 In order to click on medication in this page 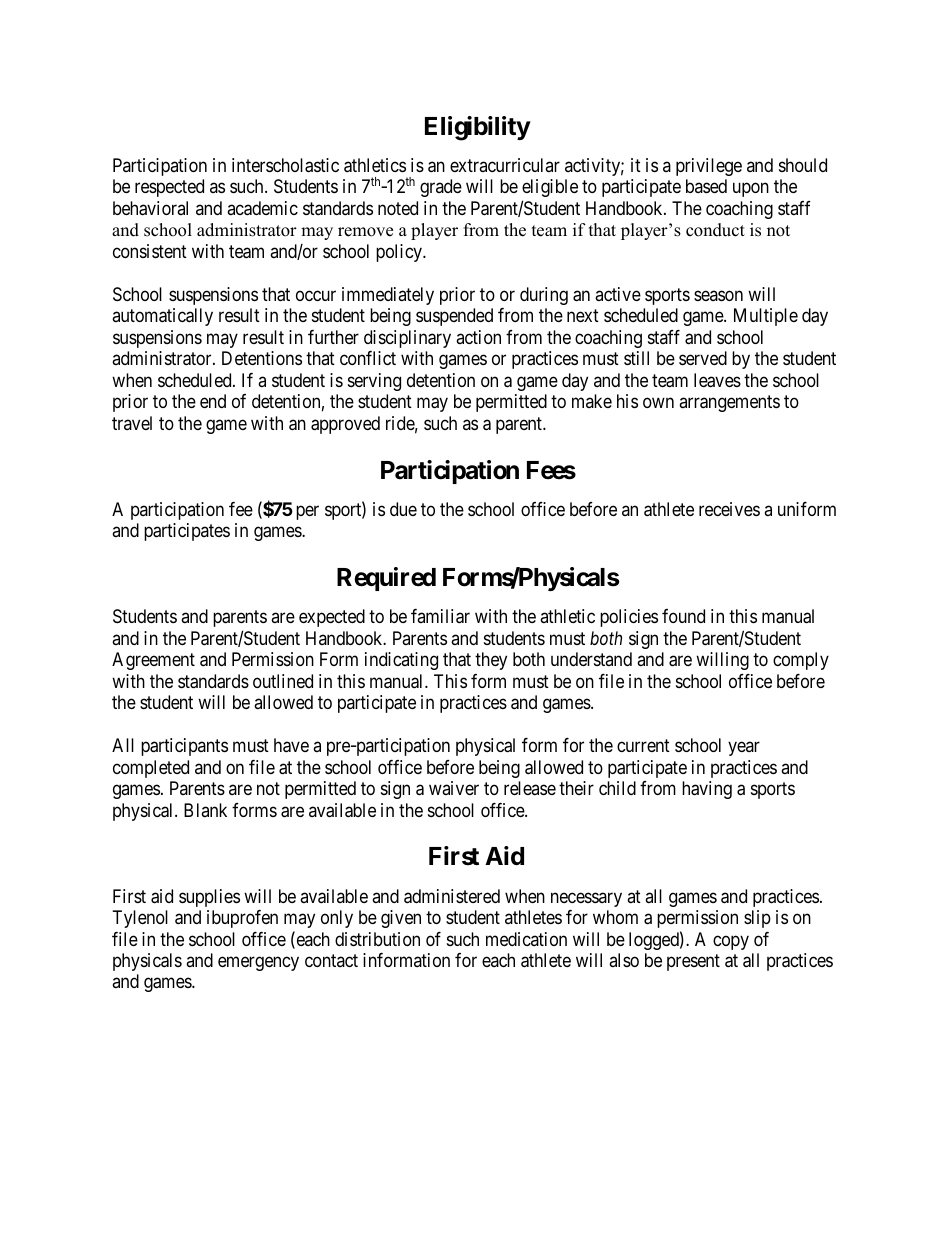, I will do `click(526, 939)`.
